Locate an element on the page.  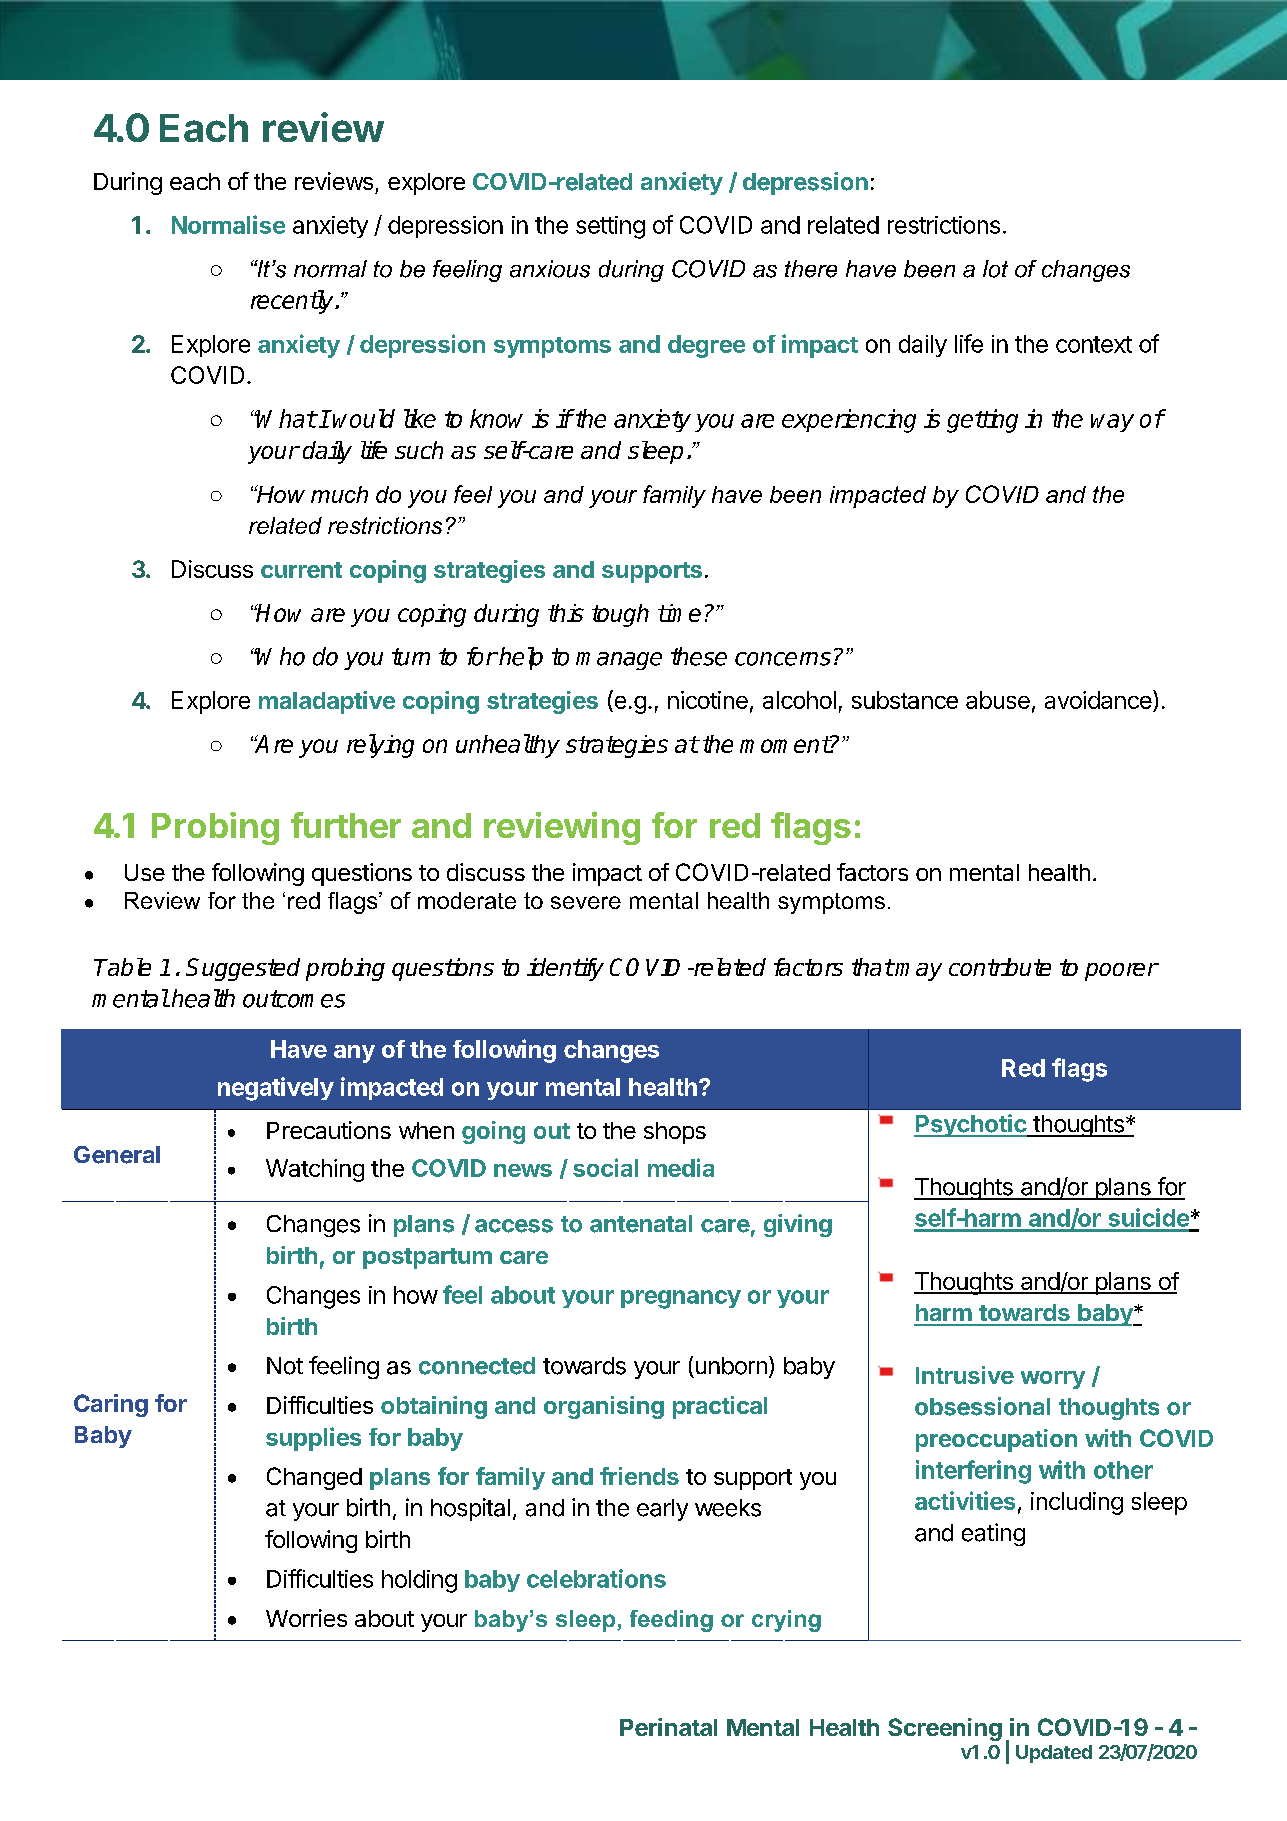
lot is located at coordinates (995, 269).
